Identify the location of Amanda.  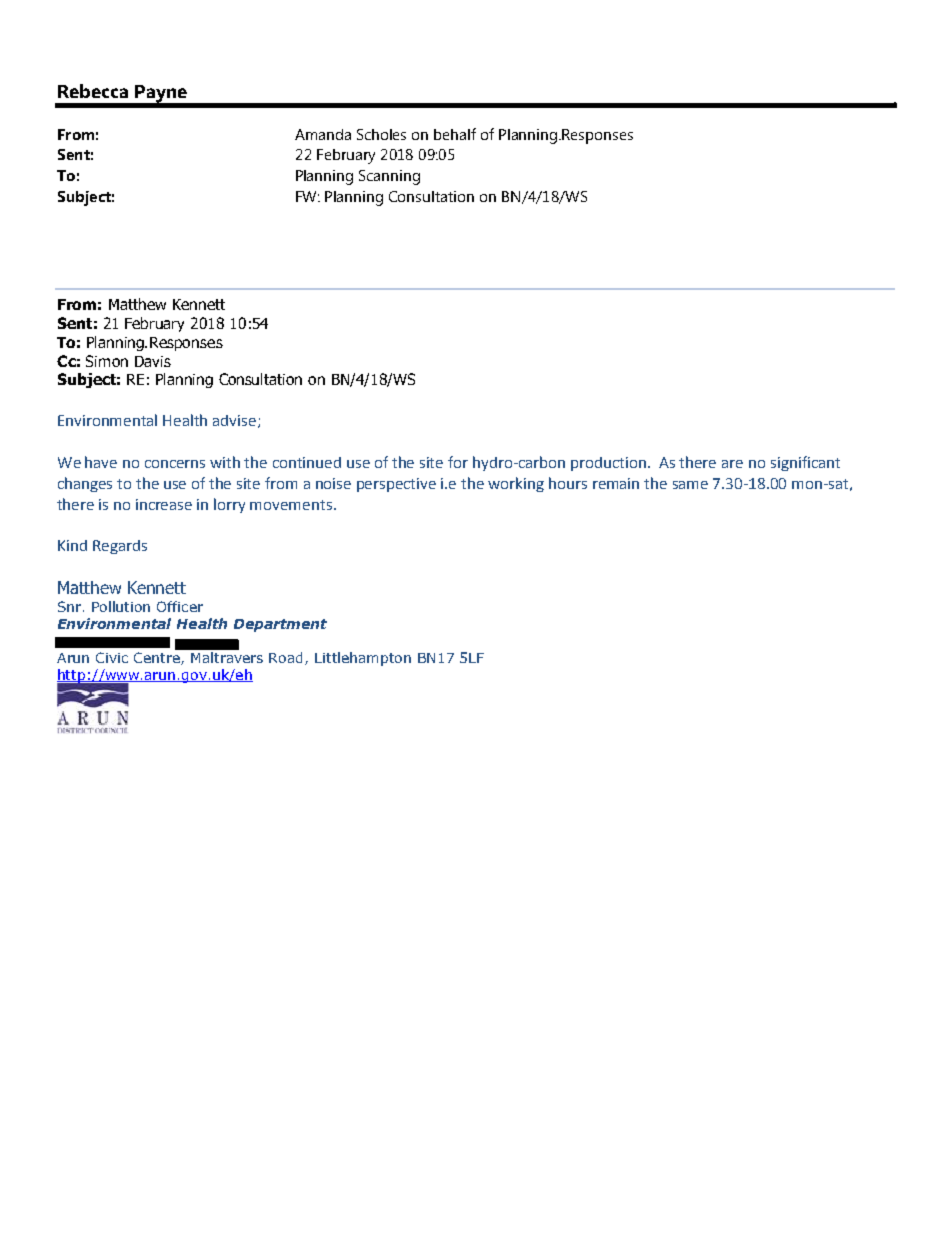
(323, 134).
